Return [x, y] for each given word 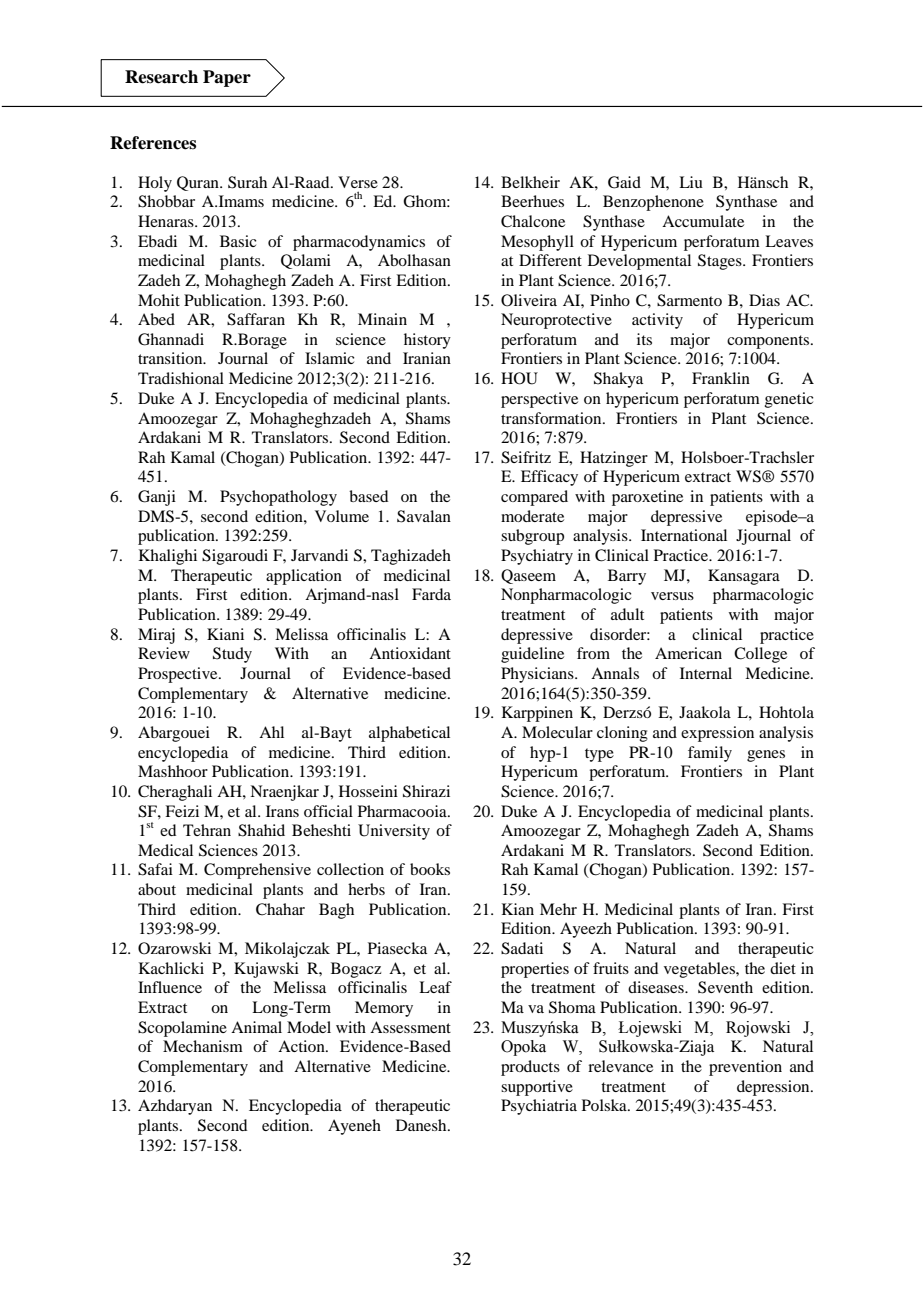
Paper [227, 78]
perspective [539, 400]
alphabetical [409, 734]
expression [717, 734]
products [530, 1068]
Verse [358, 182]
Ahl [271, 732]
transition [171, 358]
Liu [691, 182]
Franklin [721, 378]
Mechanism [203, 1046]
